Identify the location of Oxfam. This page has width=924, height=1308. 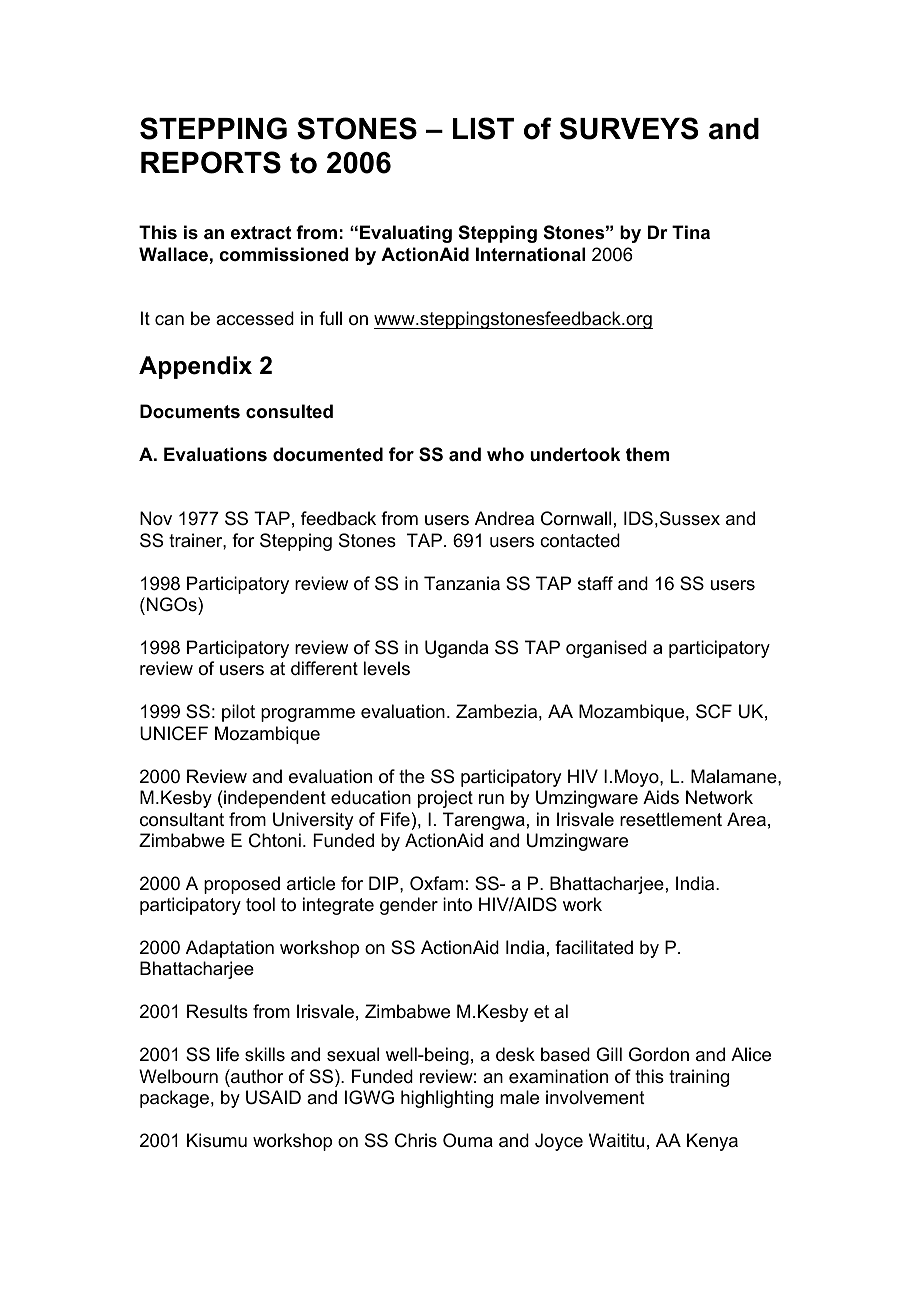
(436, 883).
